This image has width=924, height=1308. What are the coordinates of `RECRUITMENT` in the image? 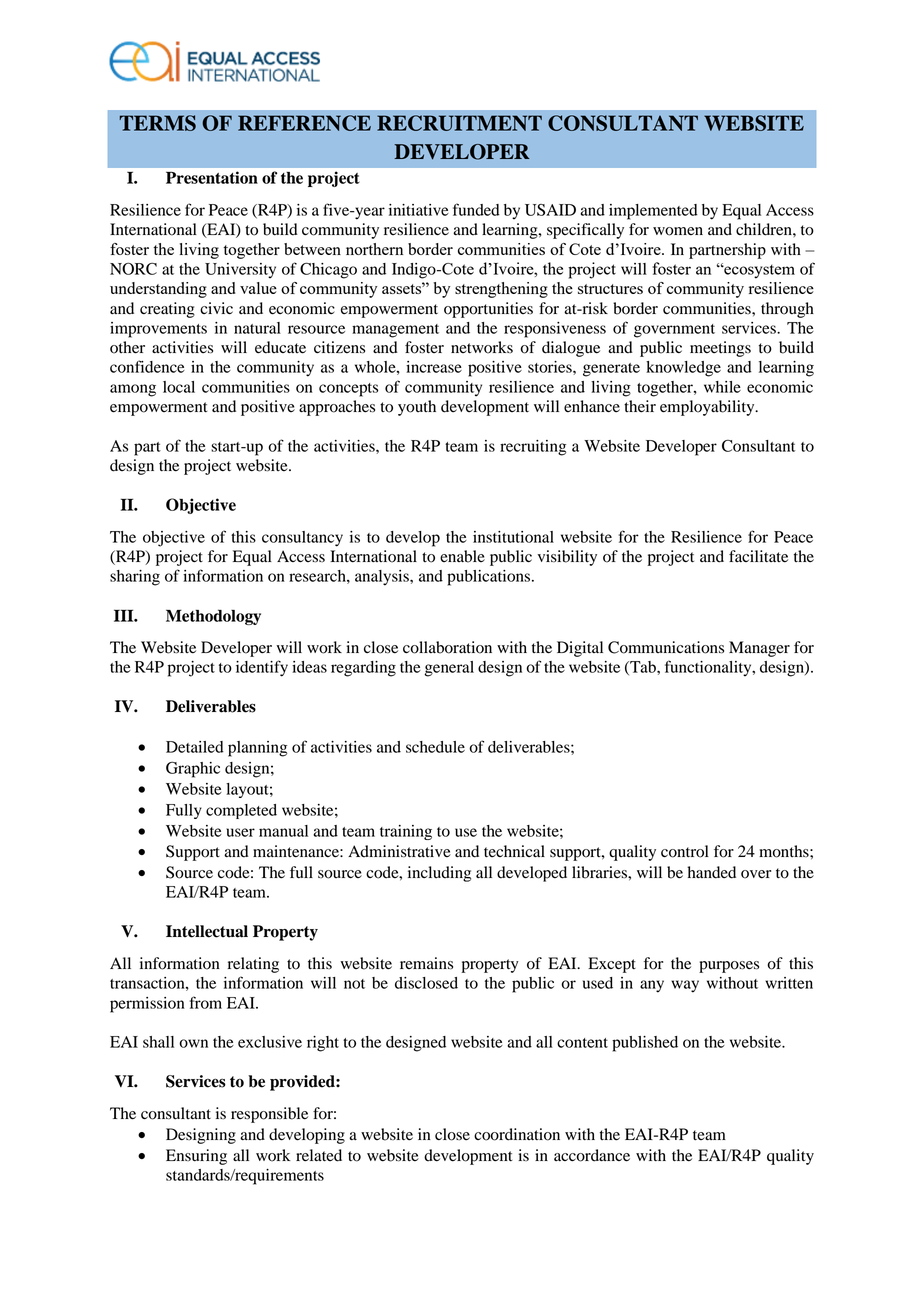 It's located at (459, 123).
